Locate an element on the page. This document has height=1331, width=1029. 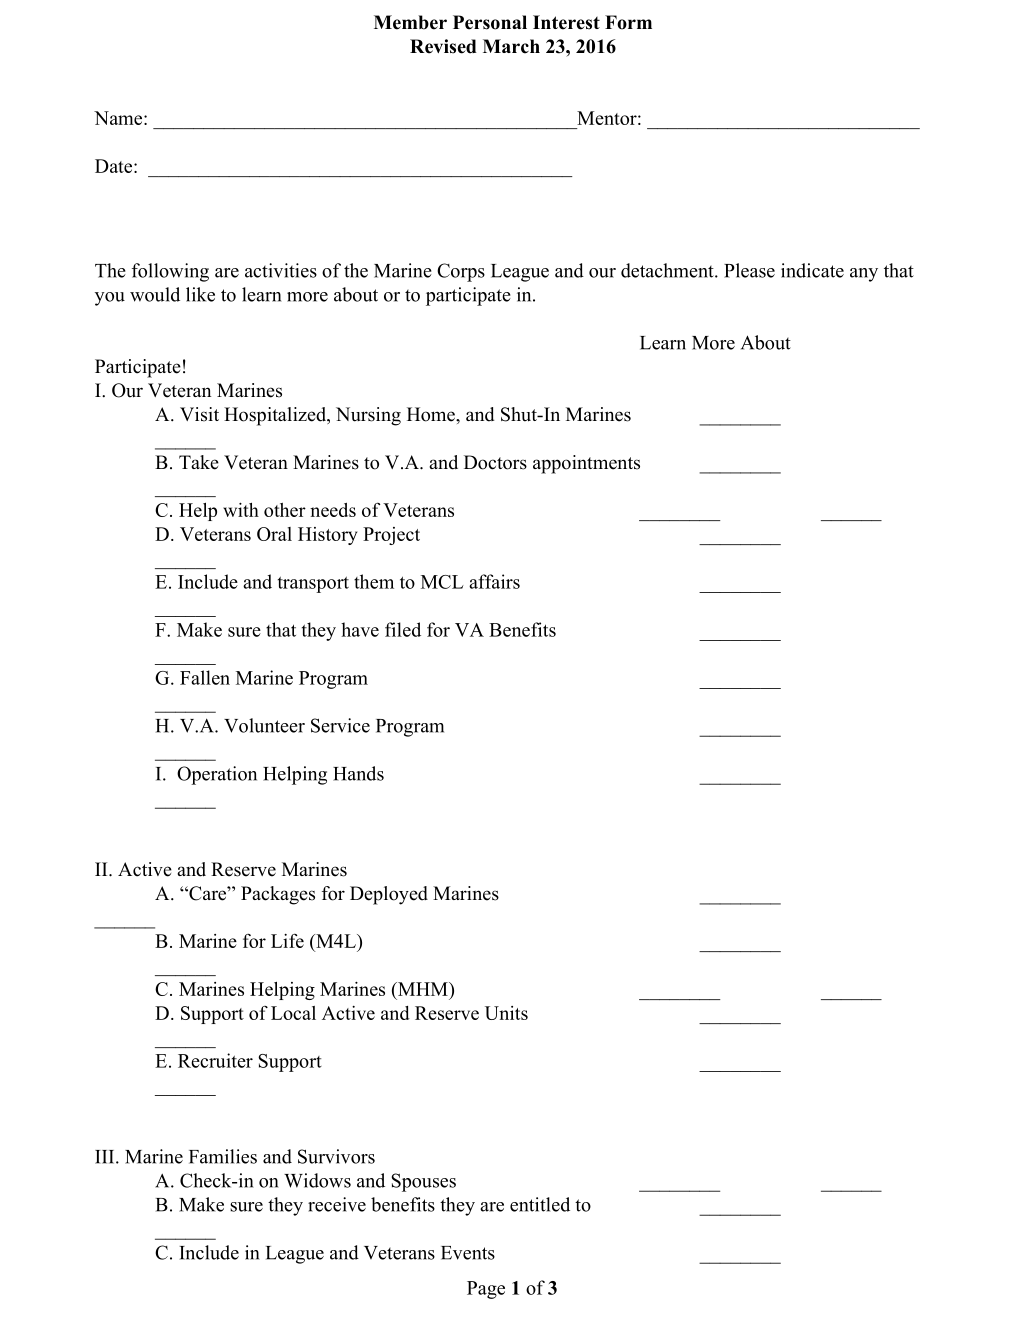
Please is located at coordinates (749, 270).
